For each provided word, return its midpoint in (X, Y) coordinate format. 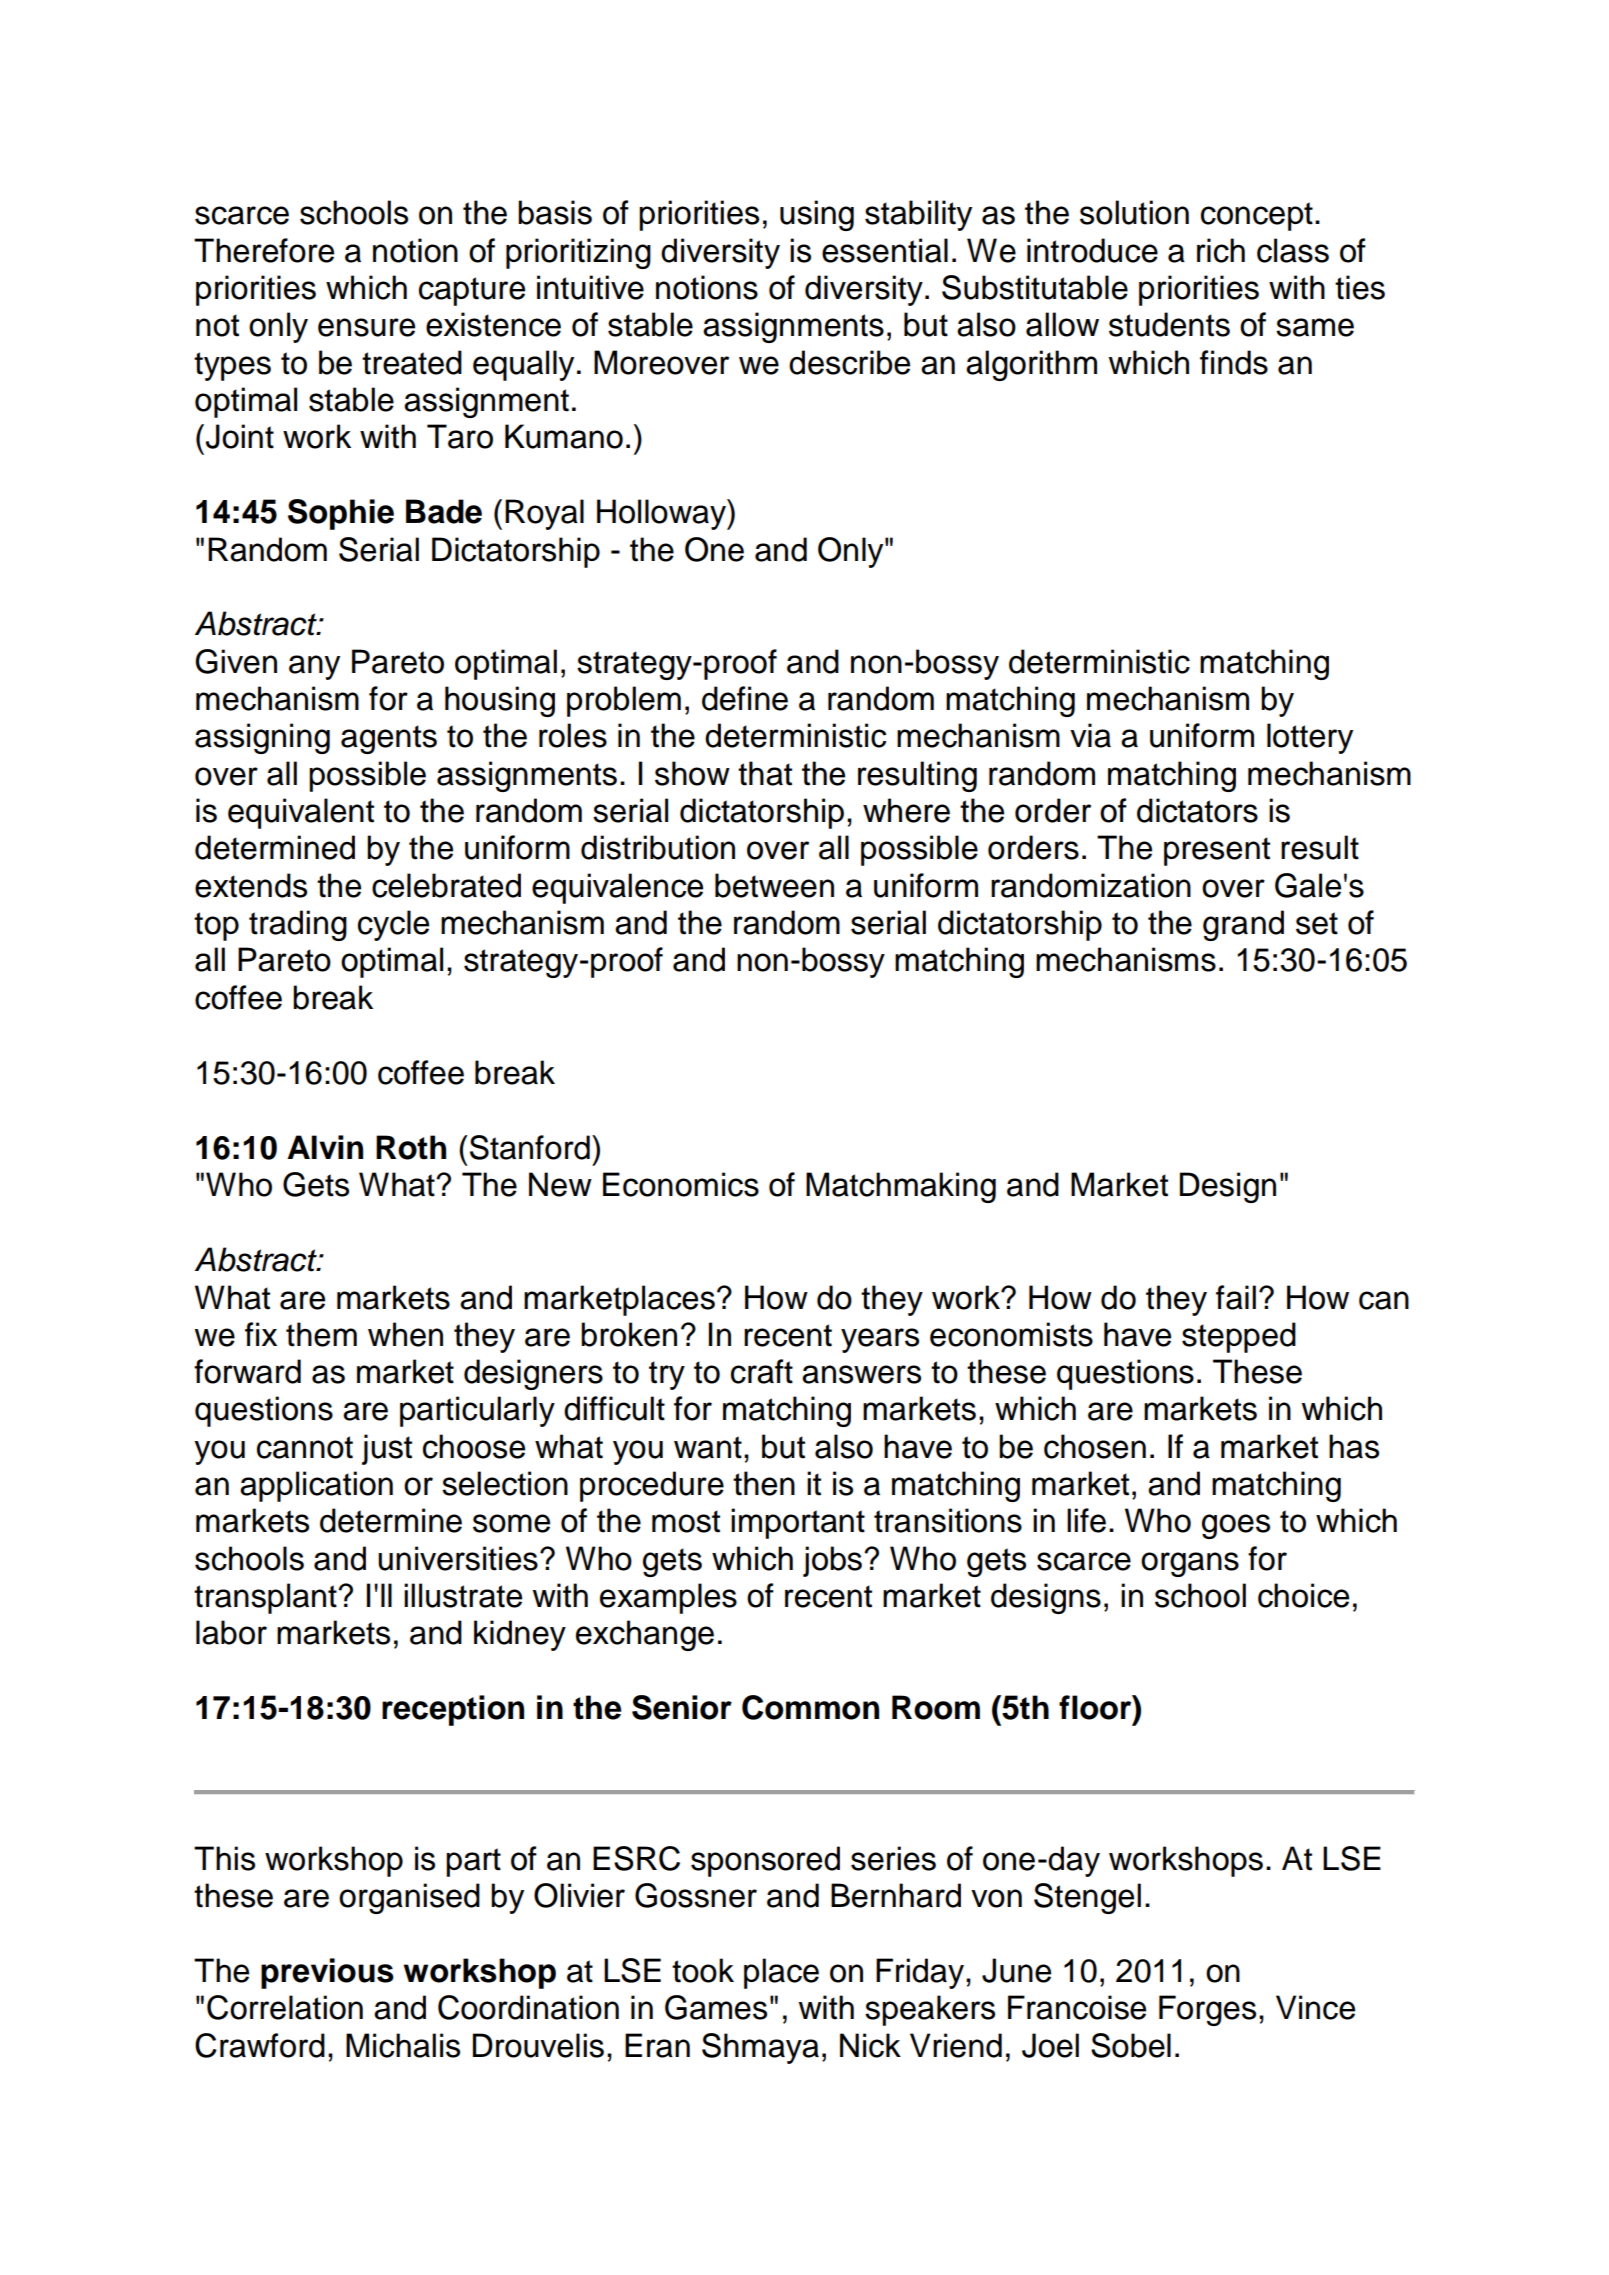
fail (1236, 1297)
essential (885, 250)
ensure (366, 327)
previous (327, 1973)
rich (1221, 250)
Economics (681, 1184)
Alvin (325, 1147)
